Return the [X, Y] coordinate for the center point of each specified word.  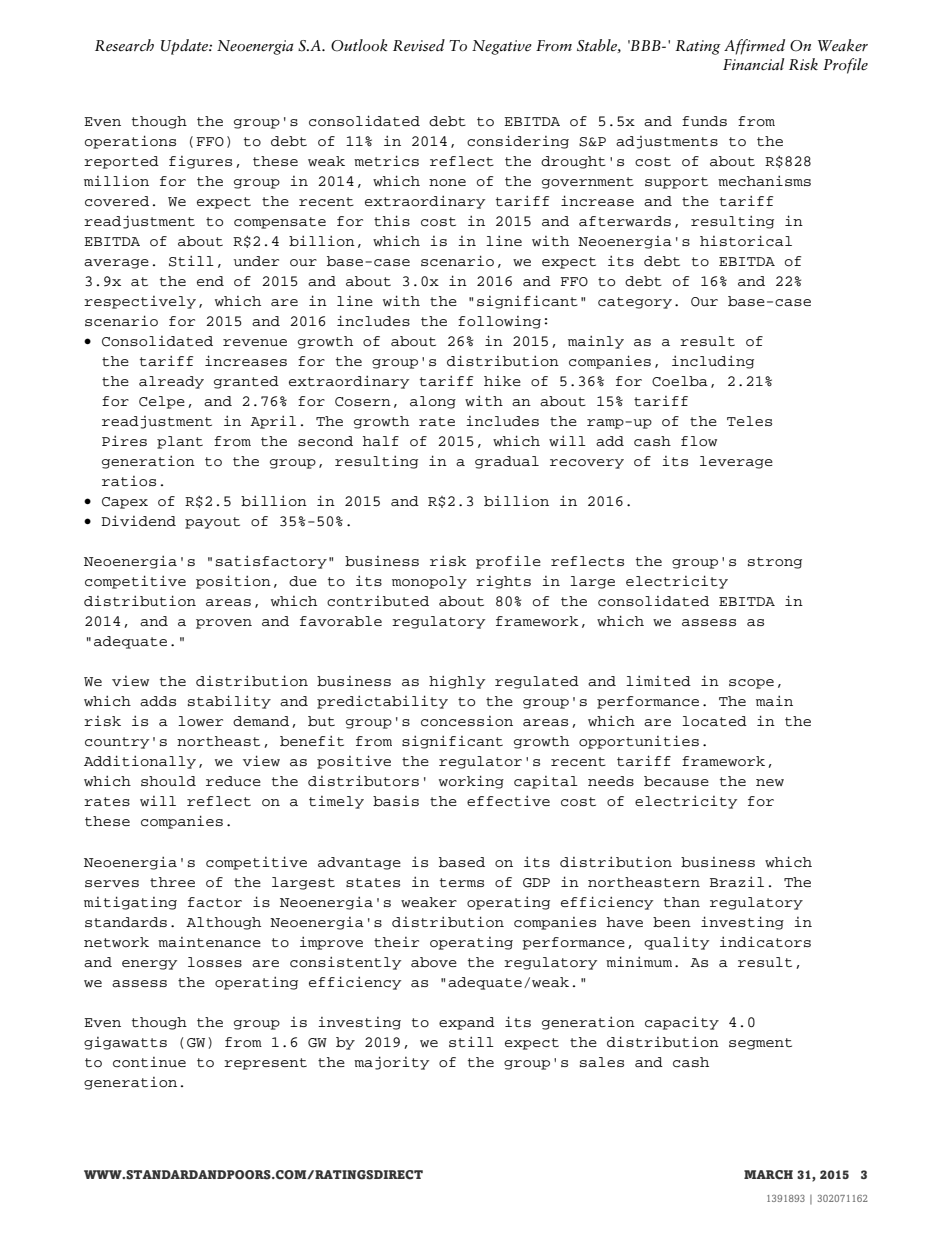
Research [124, 45]
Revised [419, 45]
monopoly [429, 582]
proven [224, 624]
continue [149, 1062]
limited [658, 681]
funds [704, 121]
